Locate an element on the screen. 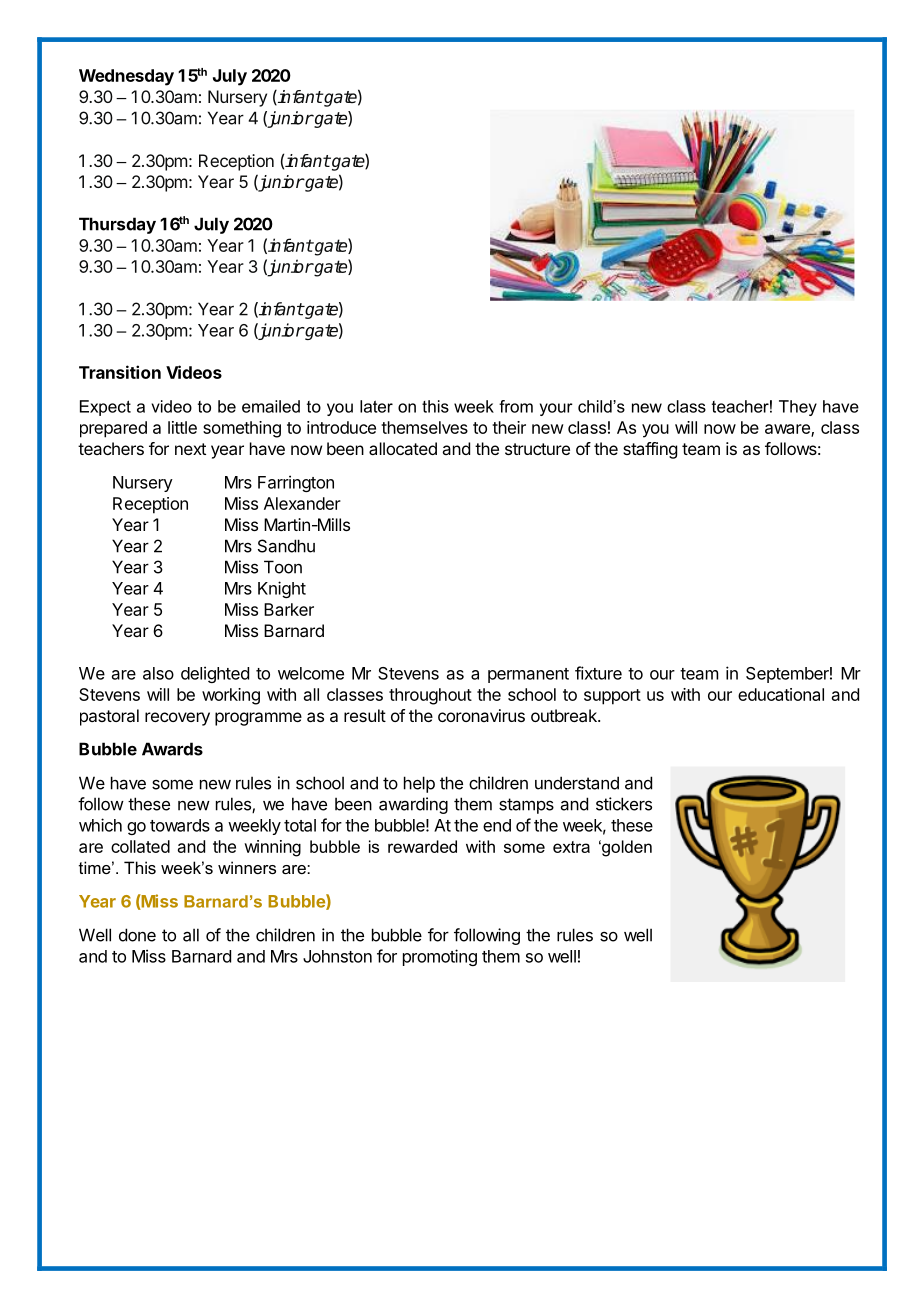 The image size is (924, 1308). promoting is located at coordinates (440, 957).
